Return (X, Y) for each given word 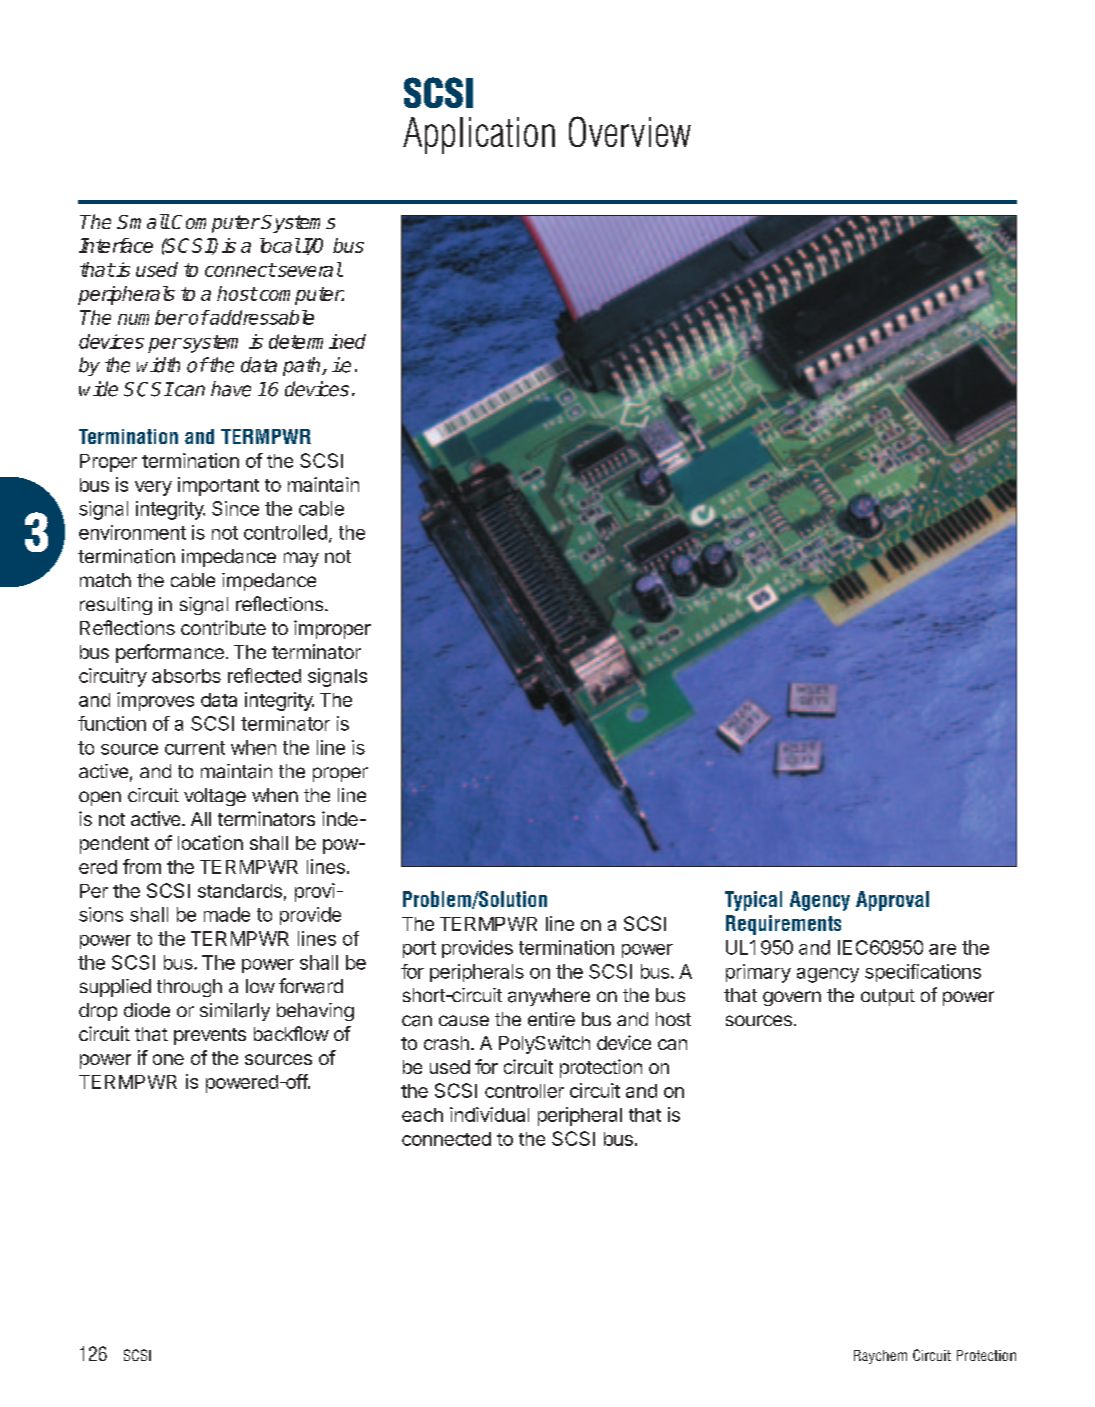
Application (479, 135)
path (303, 366)
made (227, 914)
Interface (116, 245)
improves (155, 701)
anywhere (549, 997)
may (301, 559)
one (168, 1059)
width (158, 365)
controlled (285, 532)
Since (235, 508)
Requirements (783, 925)
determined (317, 341)
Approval (892, 901)
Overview (630, 131)
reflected (264, 675)
